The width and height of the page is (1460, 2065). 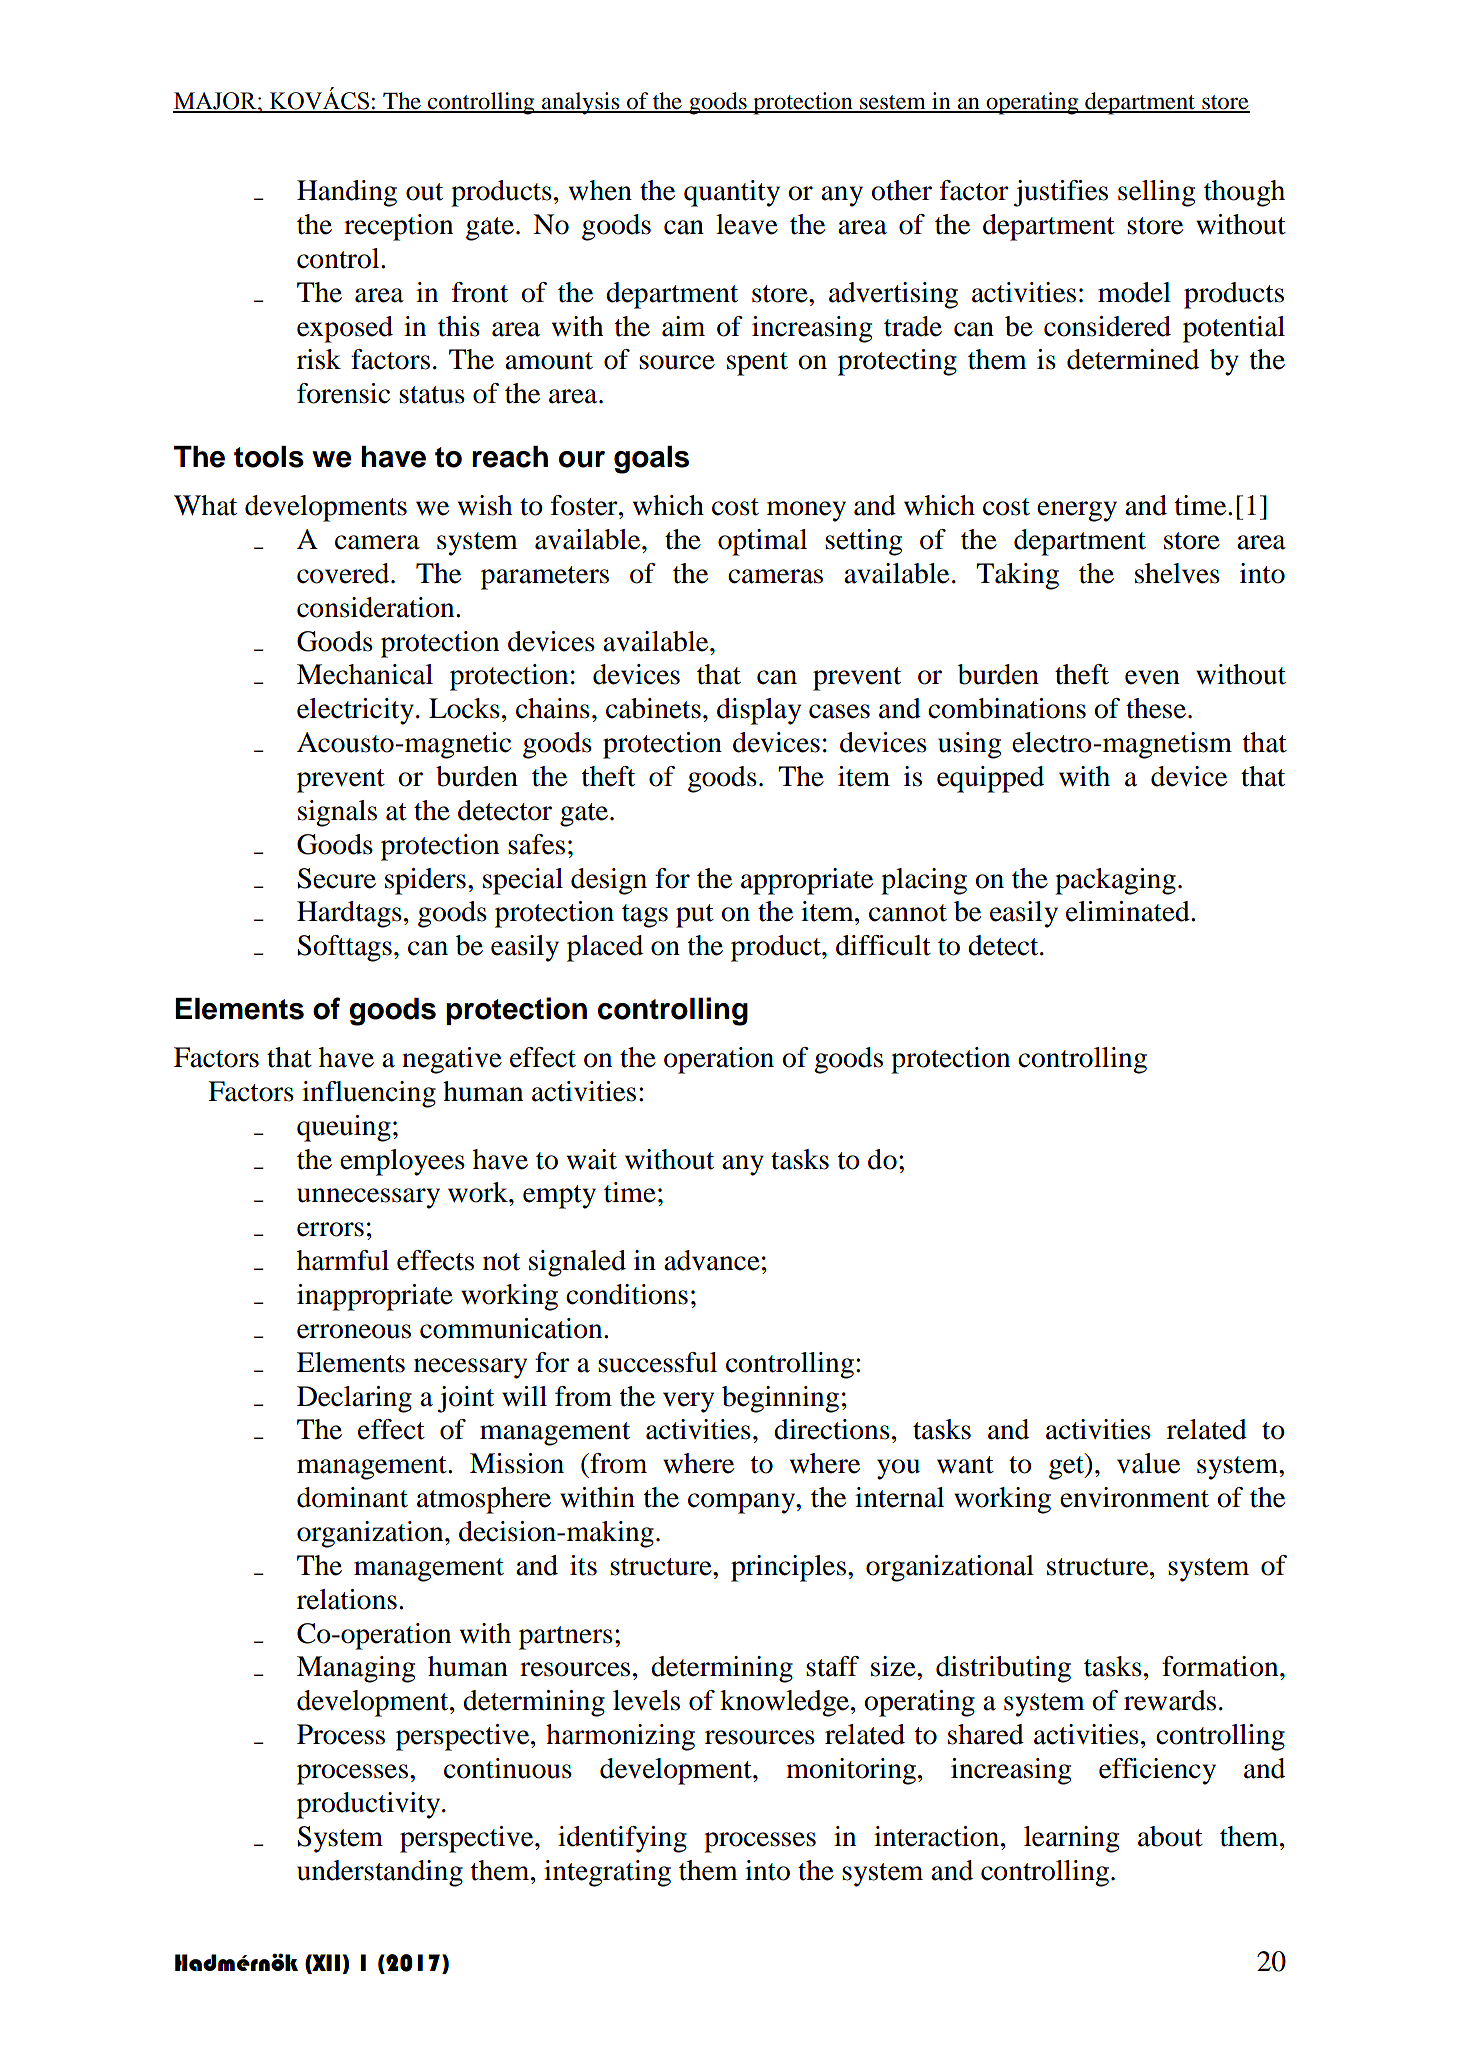 What do you see at coordinates (712, 1260) in the page?
I see `advance` at bounding box center [712, 1260].
